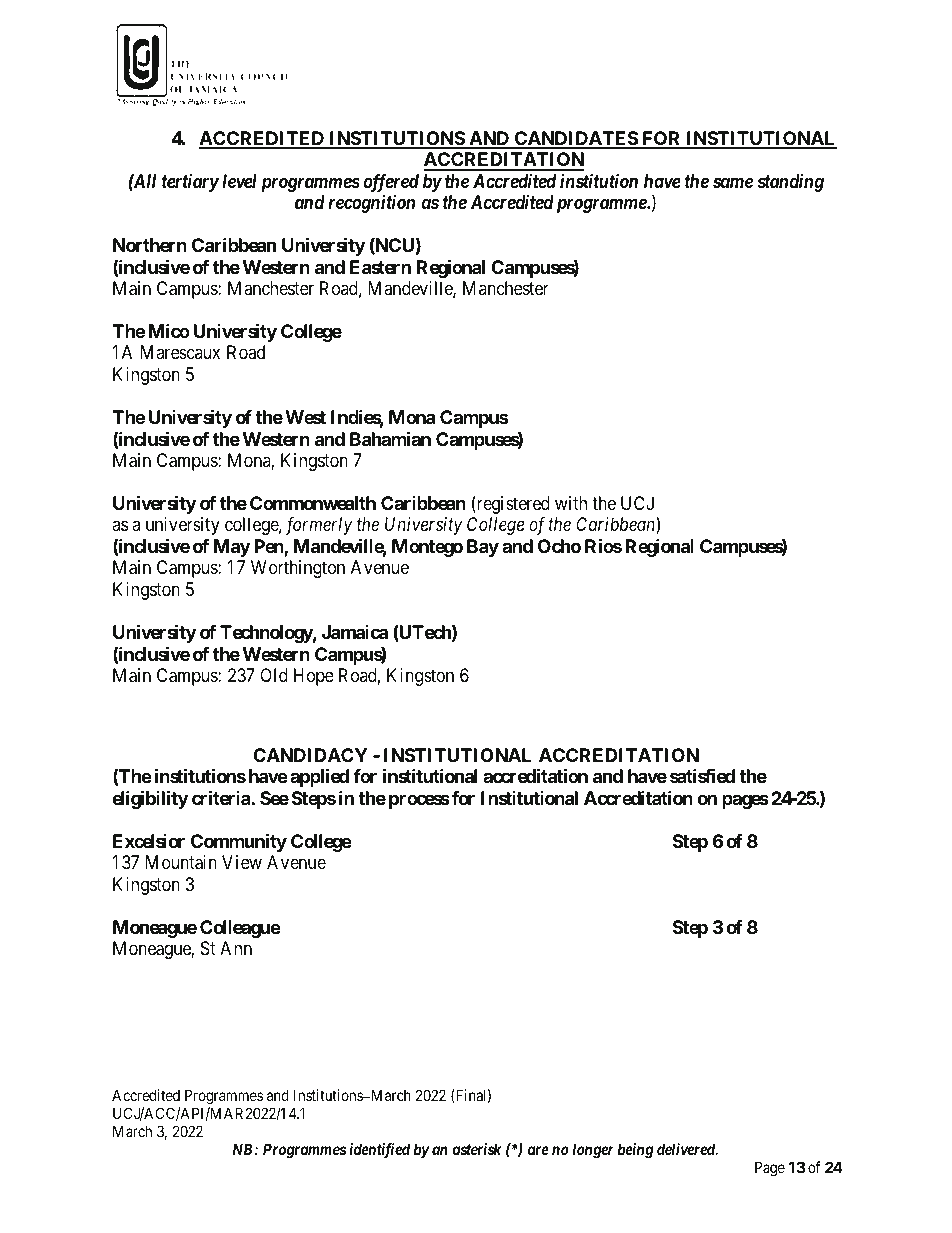 The width and height of the screenshot is (952, 1233). What do you see at coordinates (733, 182) in the screenshot?
I see `same` at bounding box center [733, 182].
